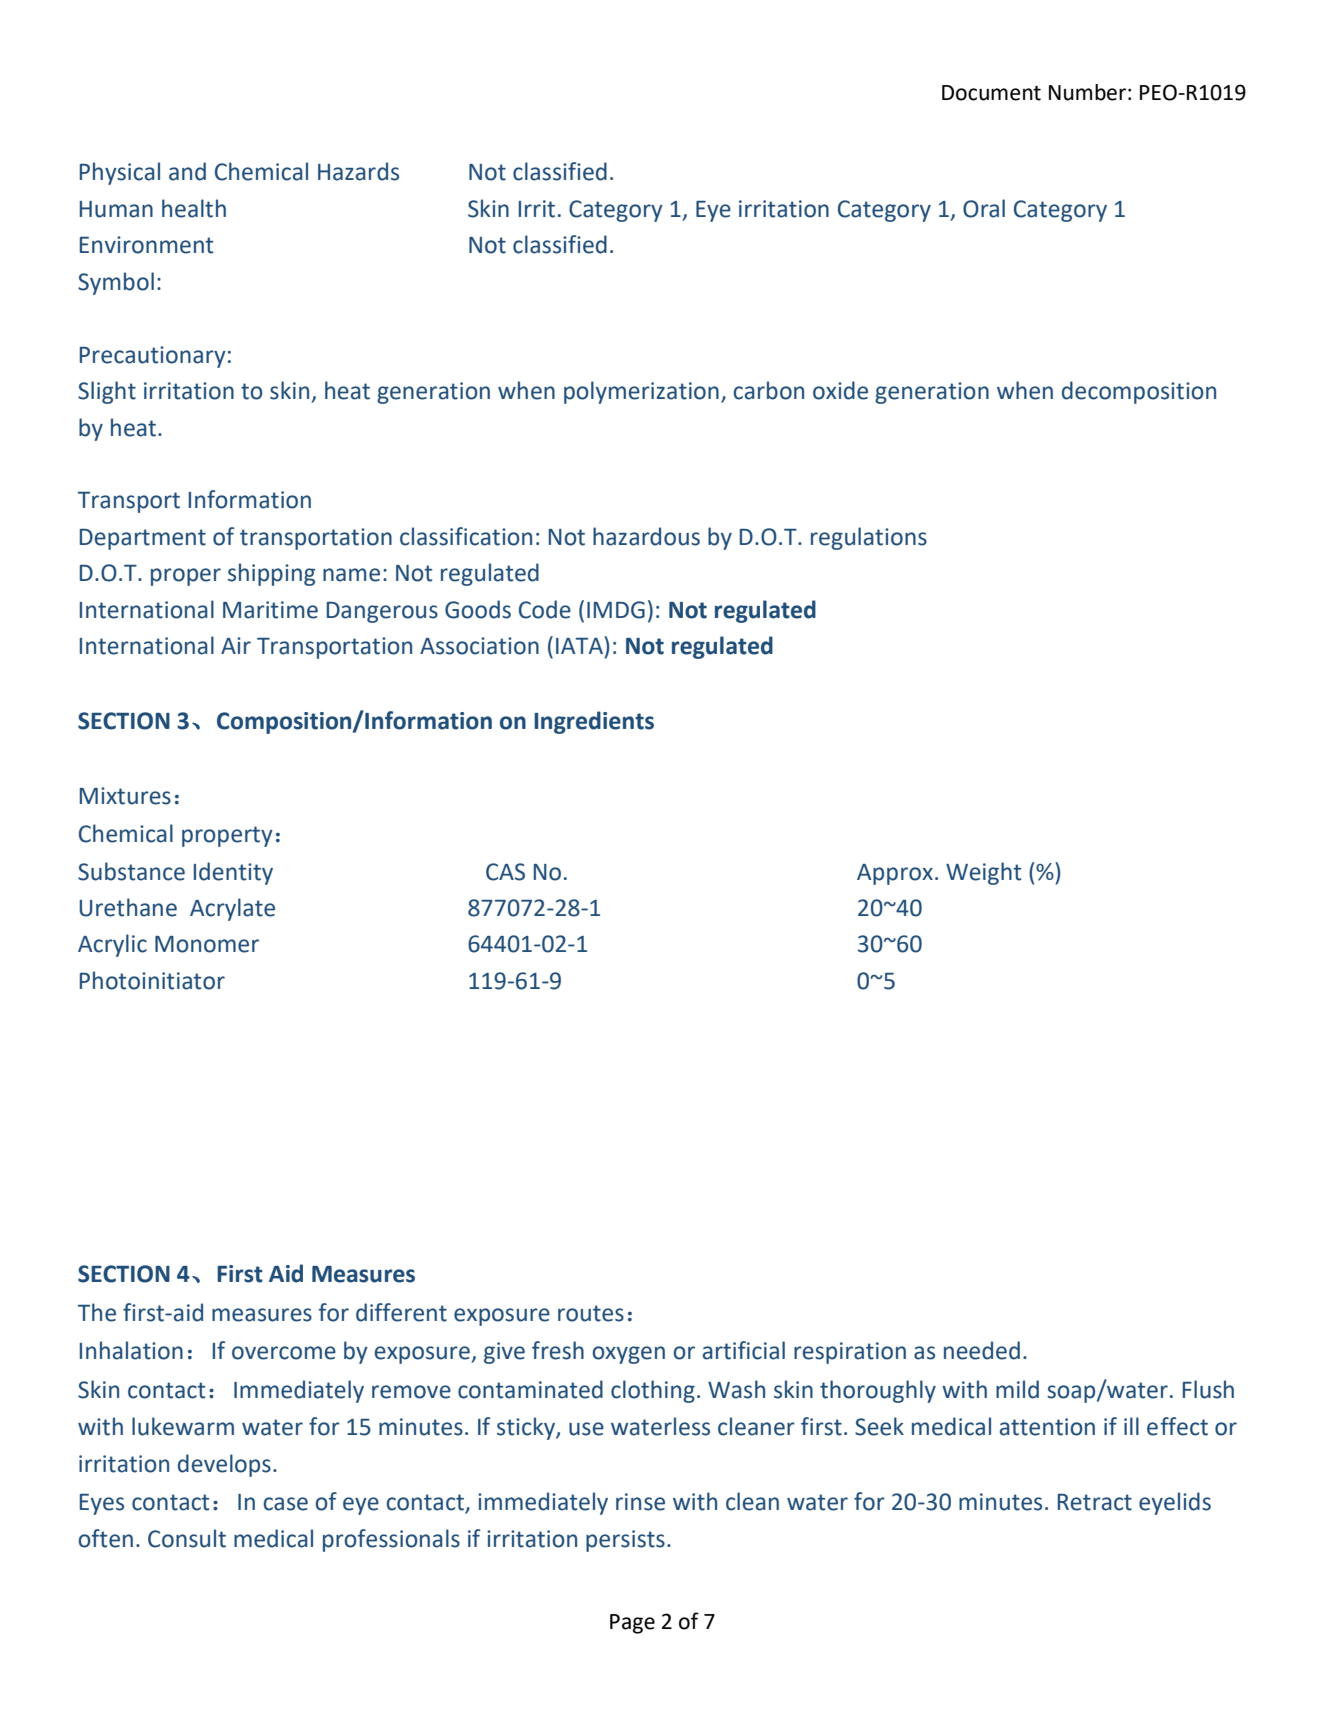 The height and width of the screenshot is (1713, 1324). What do you see at coordinates (594, 722) in the screenshot?
I see `Ingredients` at bounding box center [594, 722].
